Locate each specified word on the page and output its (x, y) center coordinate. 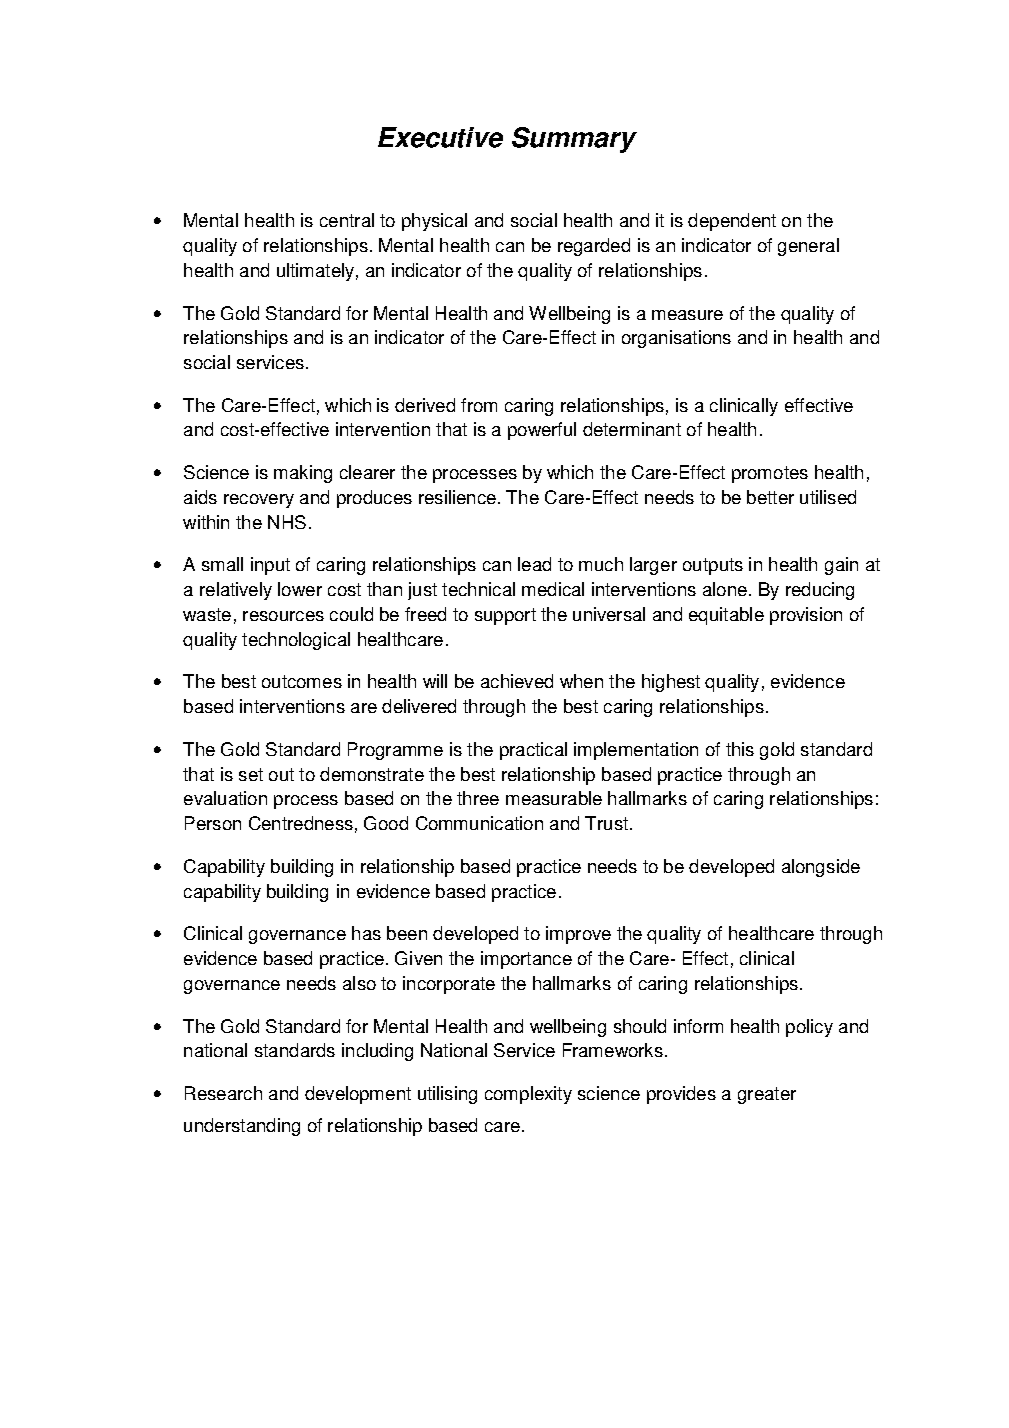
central (347, 220)
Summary (574, 140)
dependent (732, 222)
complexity (528, 1095)
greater (767, 1095)
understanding (242, 1127)
